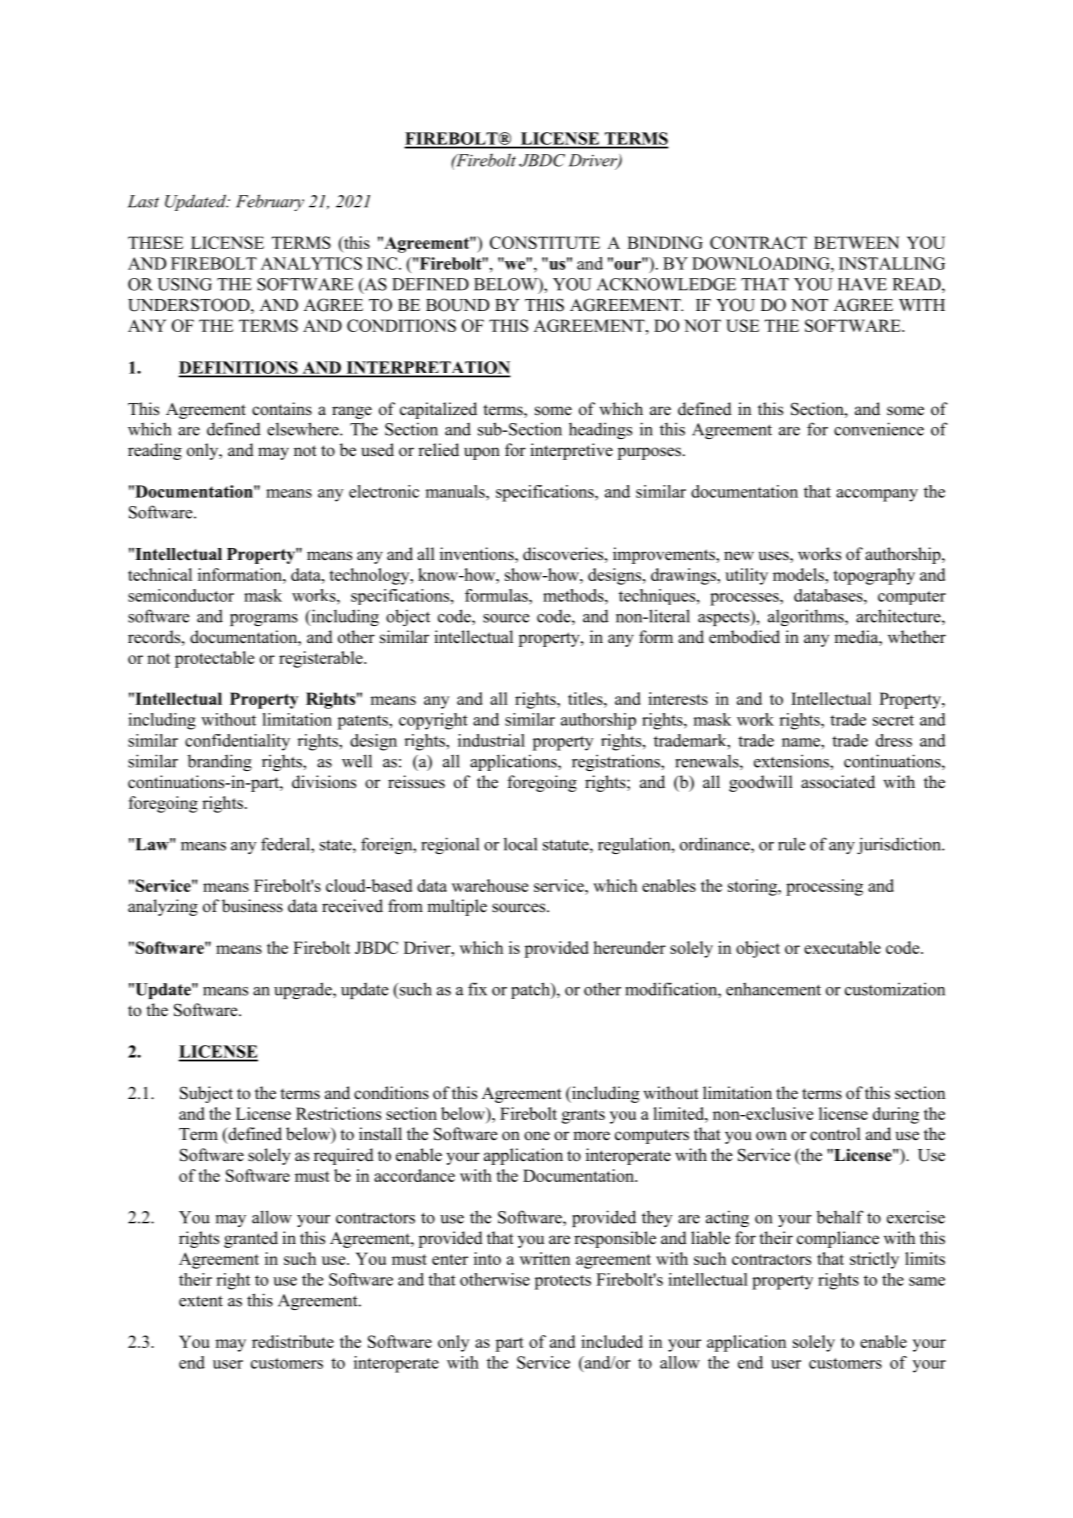 This screenshot has height=1518, width=1073. Describe the element at coordinates (270, 202) in the screenshot. I see `February` at that location.
